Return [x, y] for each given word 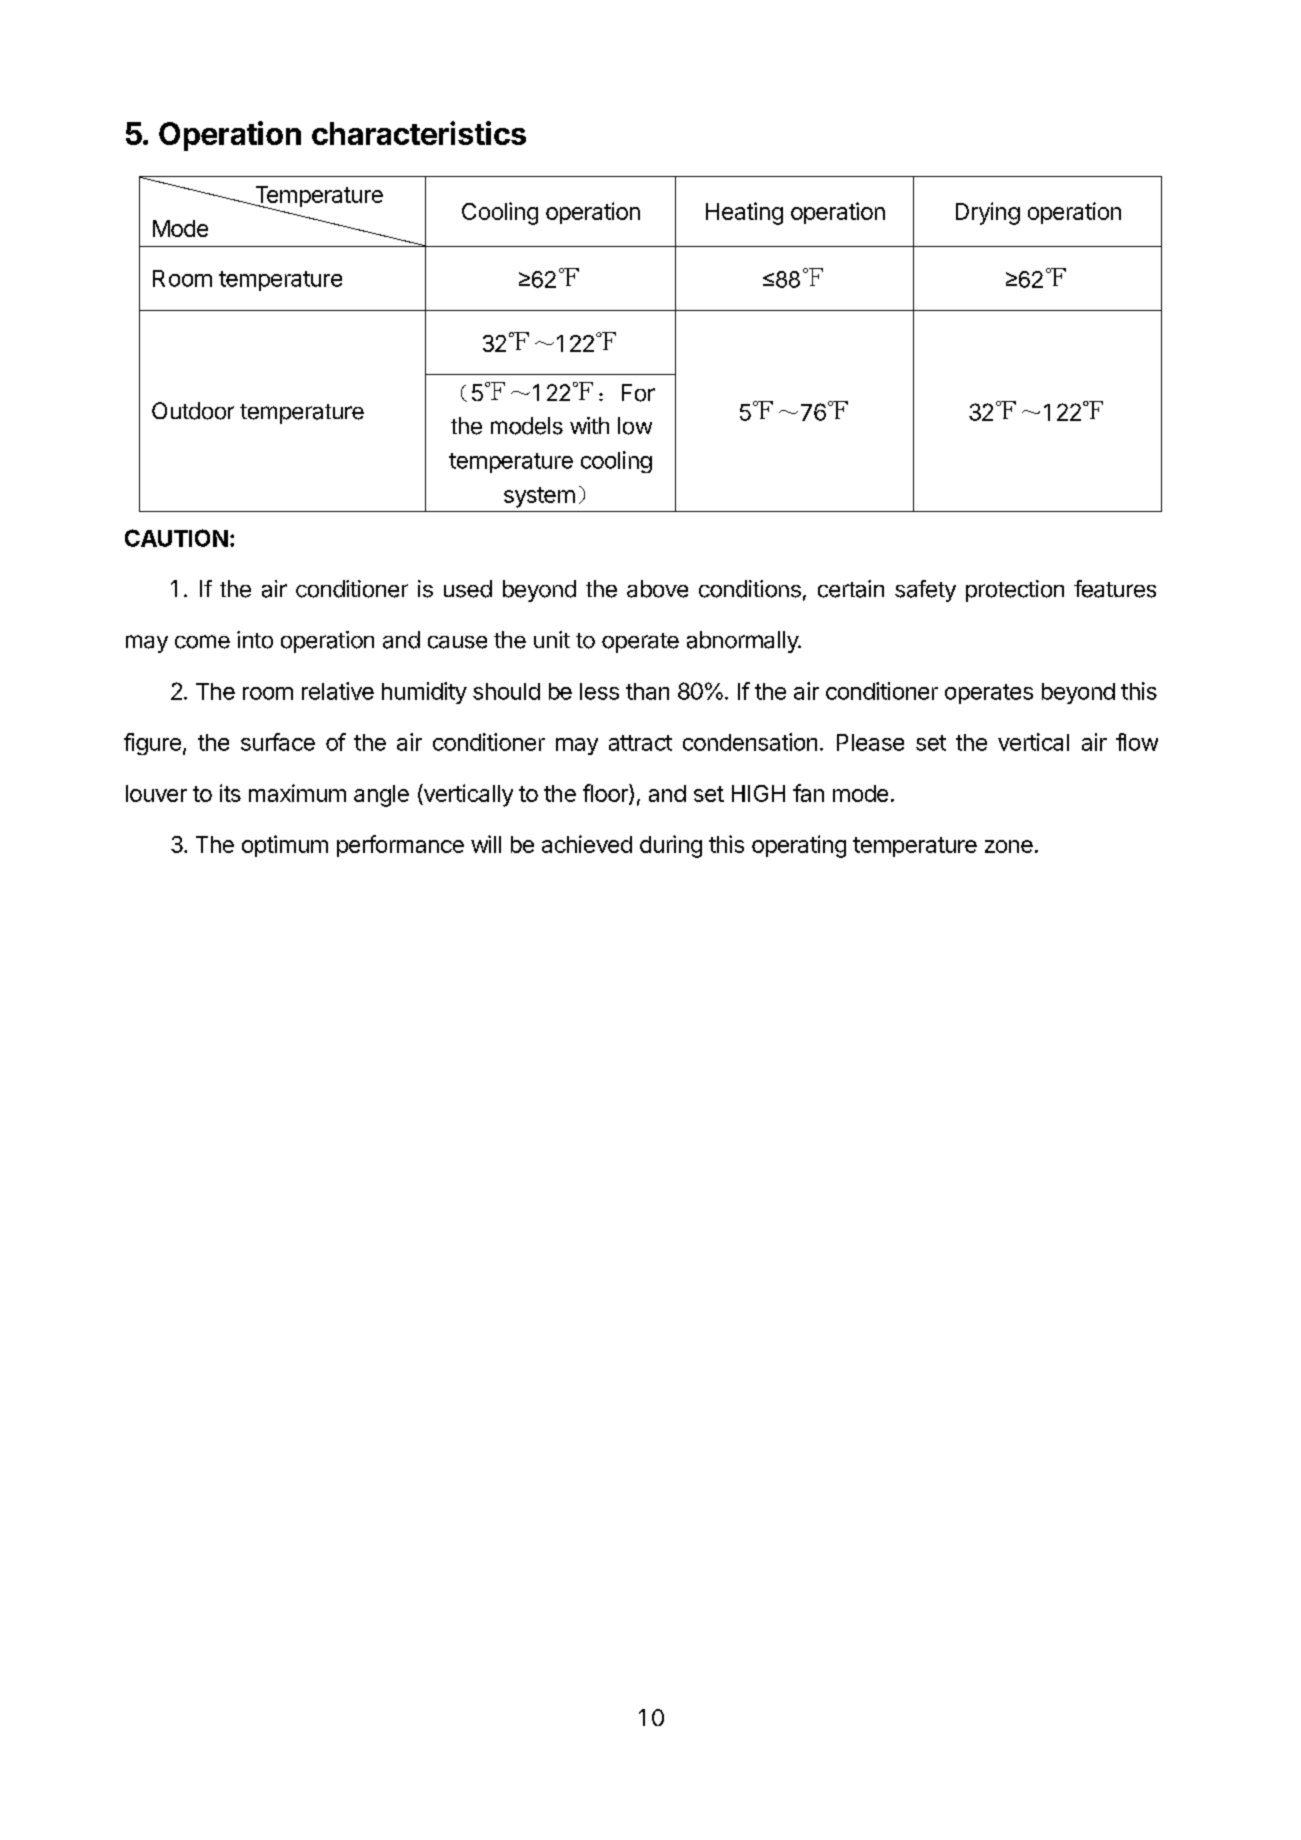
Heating [744, 213]
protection [1015, 591]
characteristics [419, 133]
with [589, 425]
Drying [988, 213]
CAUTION [176, 538]
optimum [285, 846]
